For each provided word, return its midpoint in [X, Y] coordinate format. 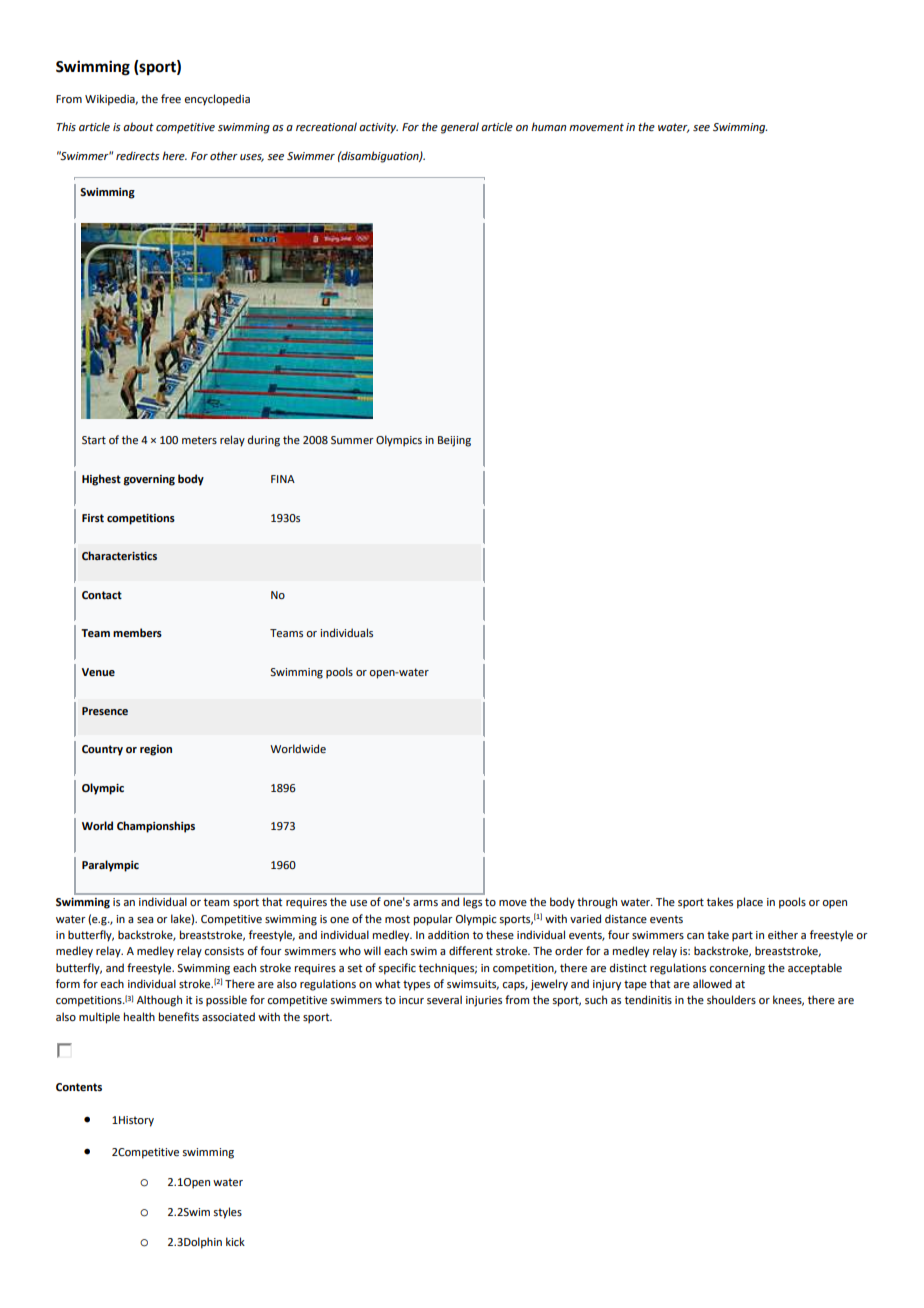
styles [227, 1213]
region [156, 750]
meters [199, 440]
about [138, 126]
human [548, 126]
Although [159, 1001]
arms [425, 903]
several [444, 999]
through [597, 903]
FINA [283, 479]
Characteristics [119, 555]
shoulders [731, 999]
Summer [352, 440]
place [750, 903]
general [460, 128]
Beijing [454, 441]
